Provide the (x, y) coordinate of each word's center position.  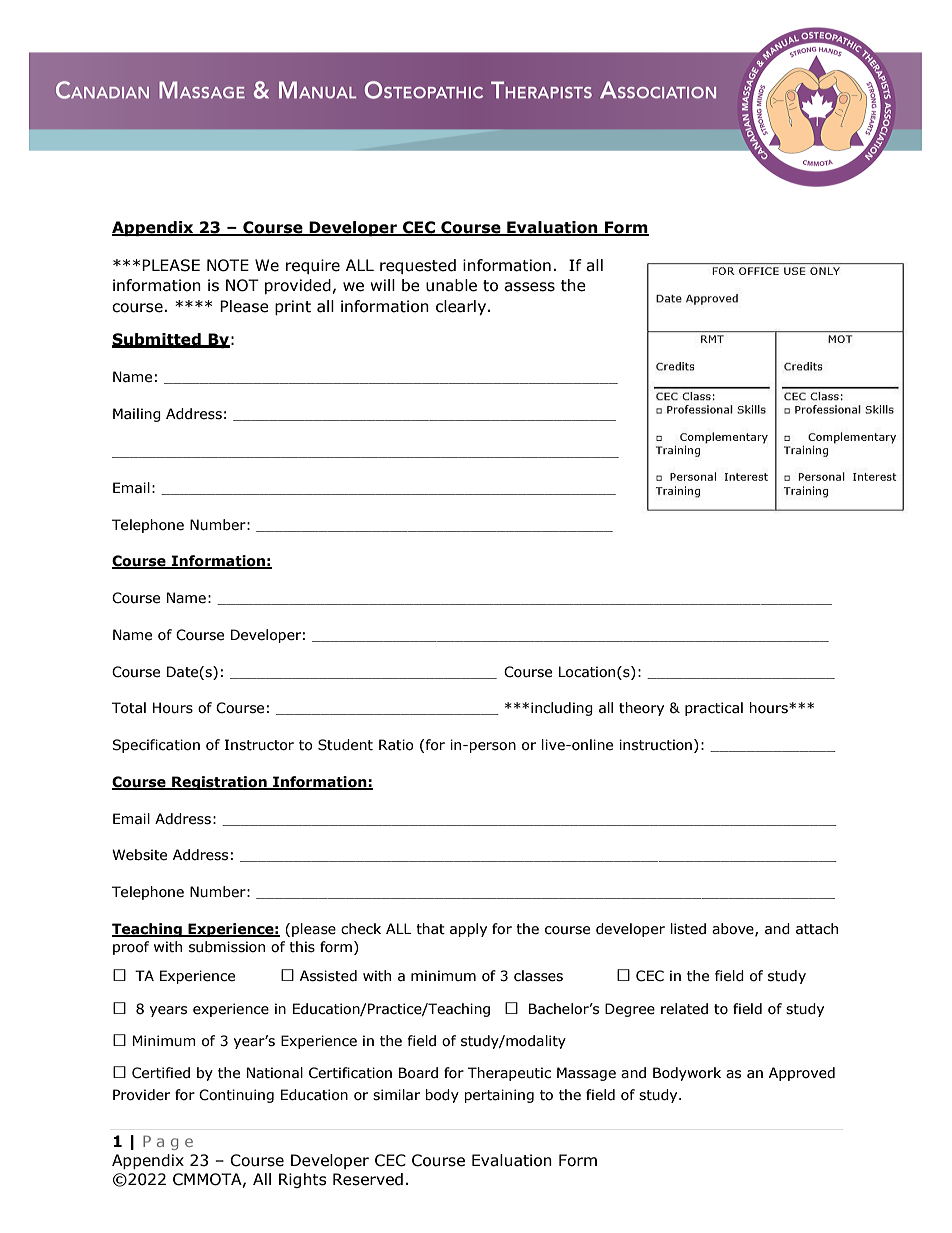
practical (714, 709)
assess (529, 287)
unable (451, 285)
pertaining (499, 1096)
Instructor (259, 745)
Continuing (236, 1096)
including (562, 709)
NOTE (228, 265)
